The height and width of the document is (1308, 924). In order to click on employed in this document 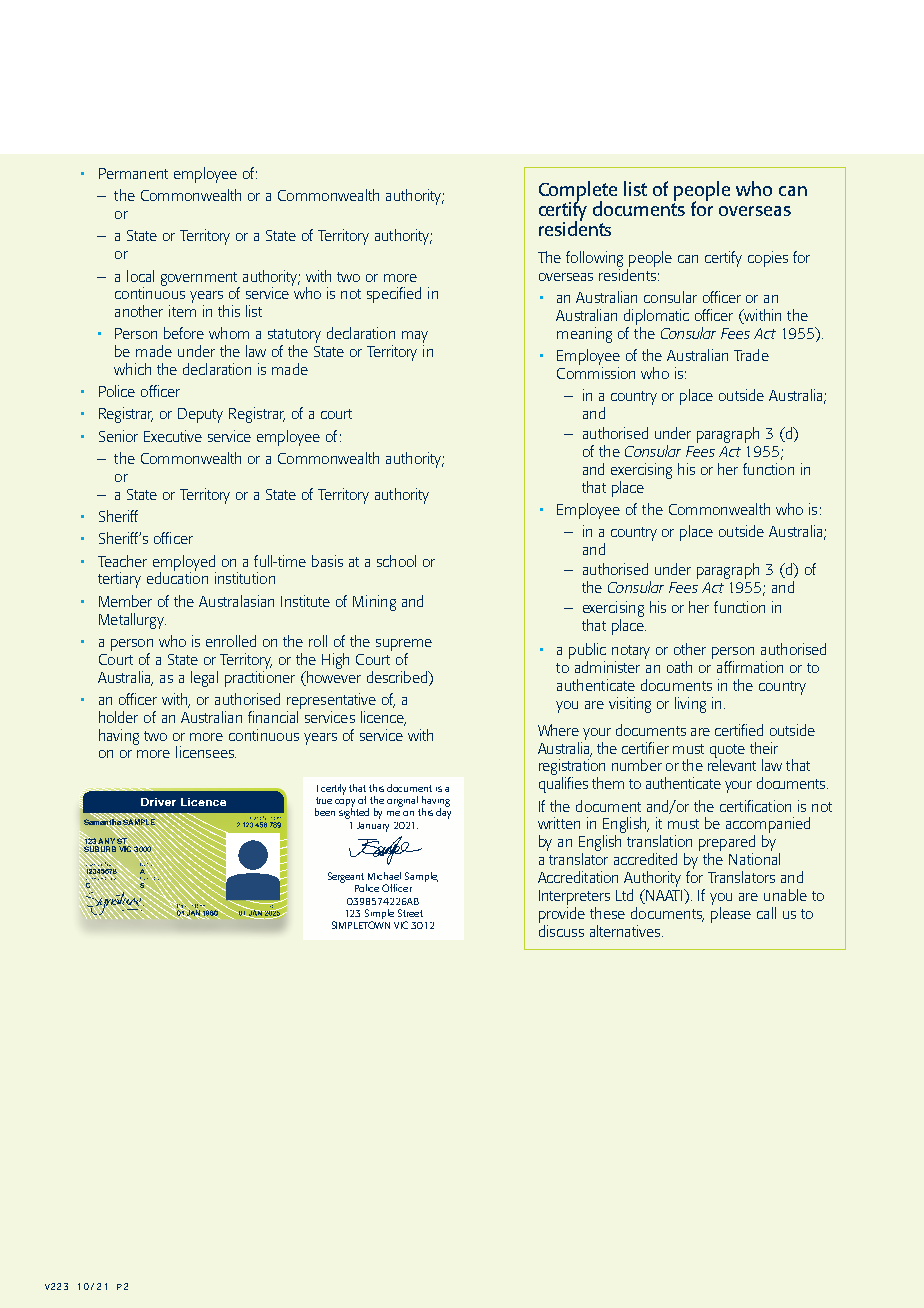, I will do `click(184, 564)`.
